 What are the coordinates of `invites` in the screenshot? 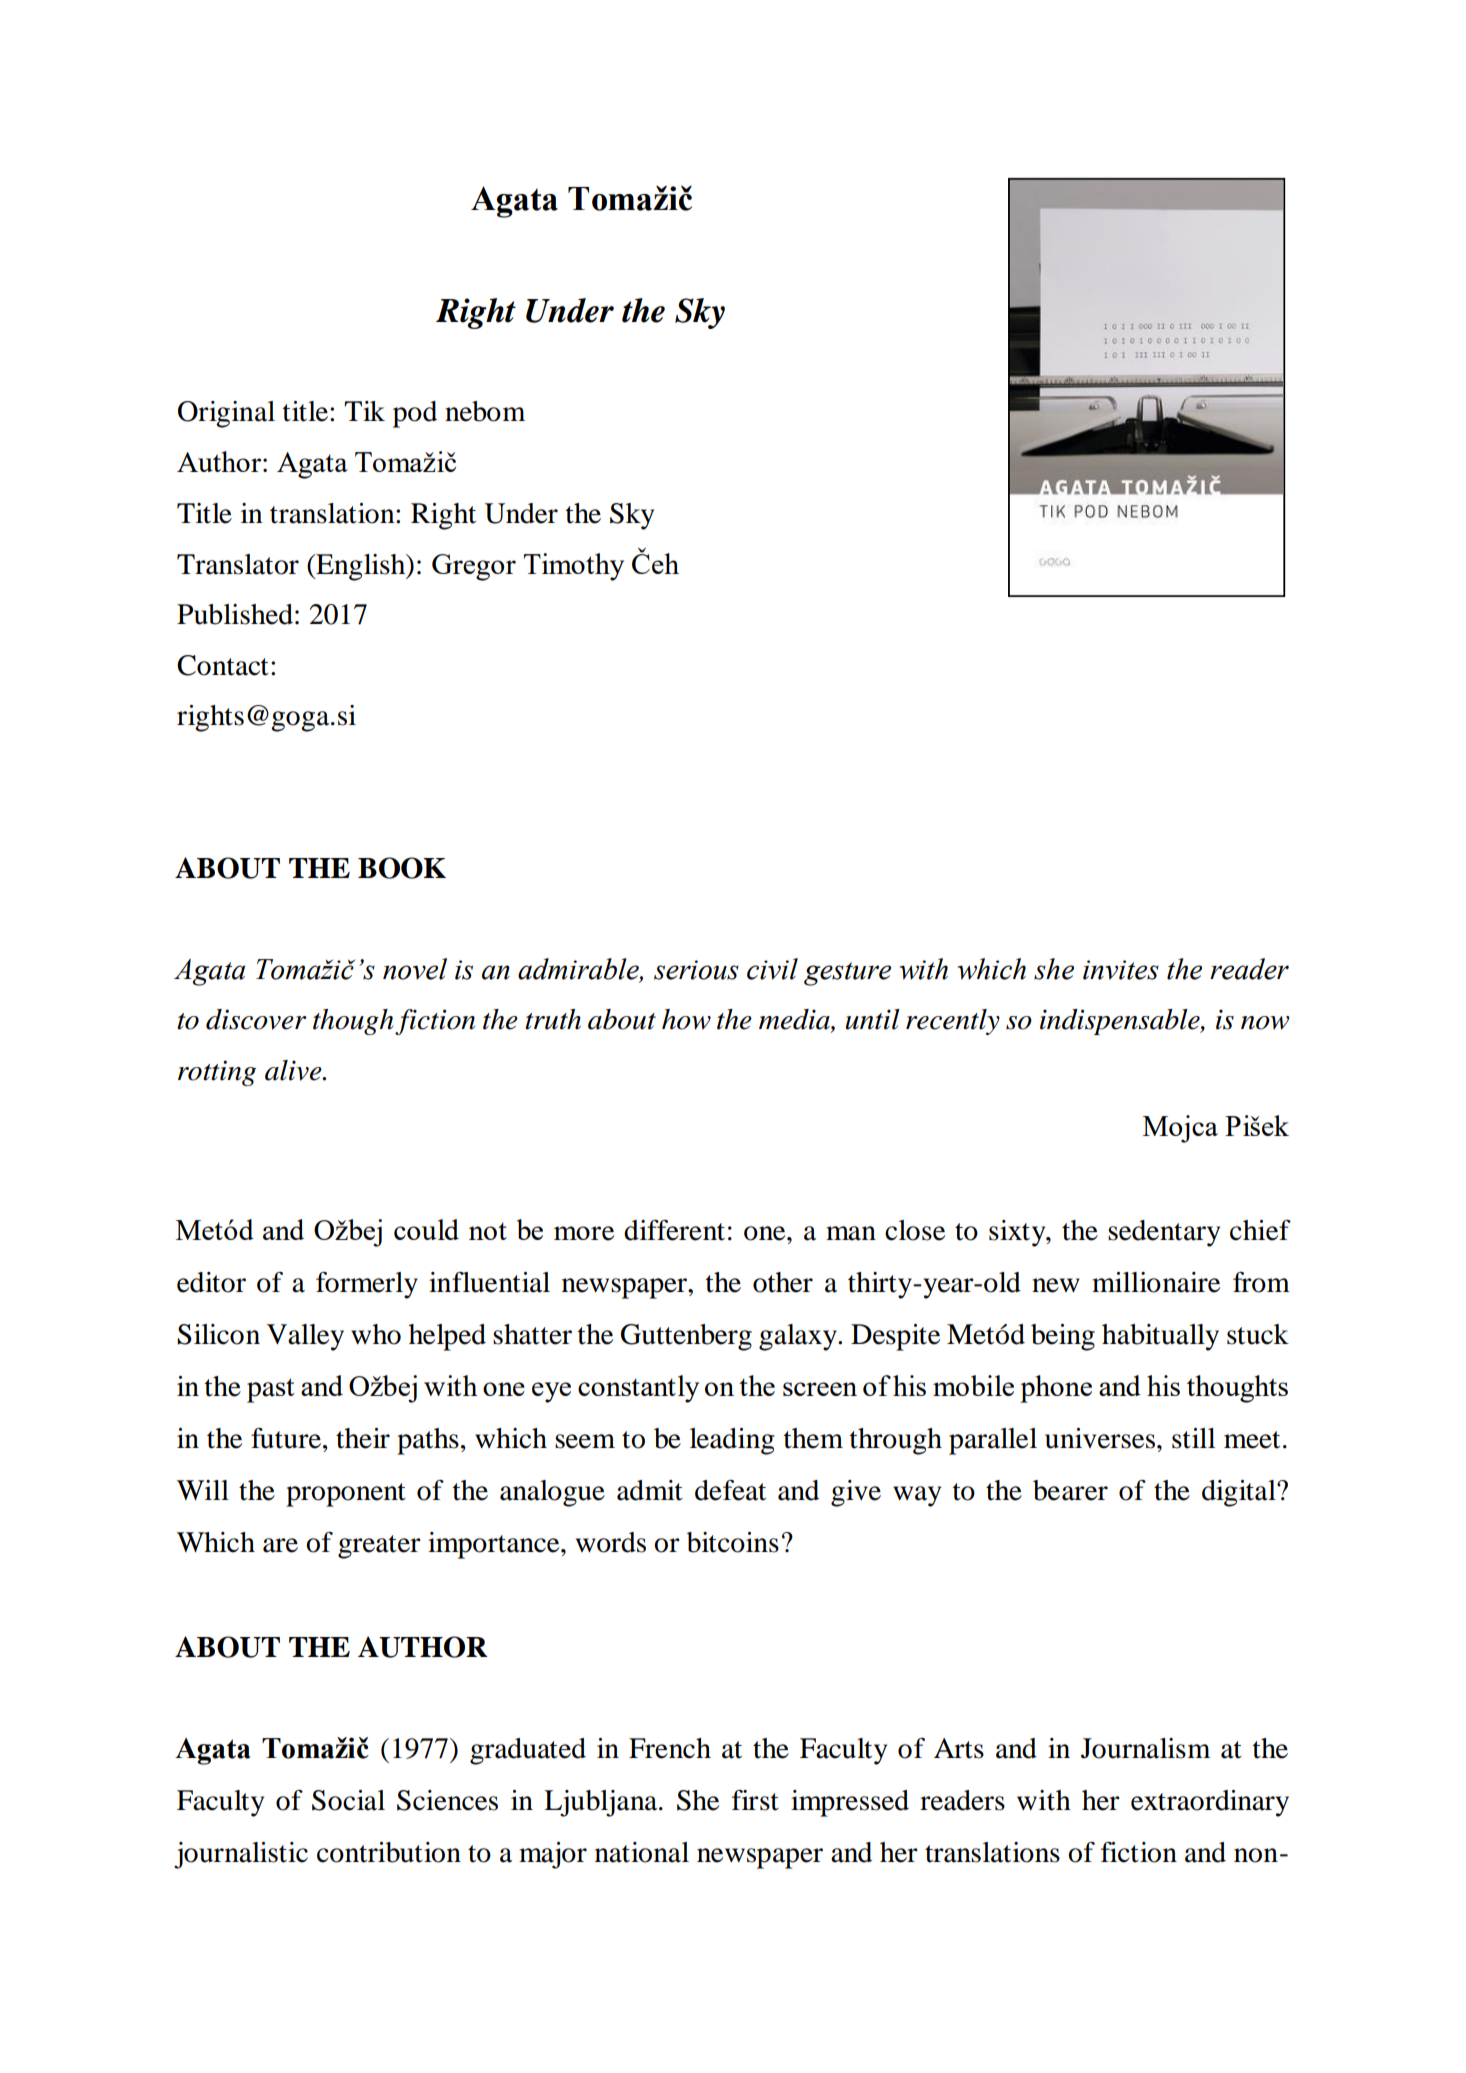 It's located at (1121, 970).
